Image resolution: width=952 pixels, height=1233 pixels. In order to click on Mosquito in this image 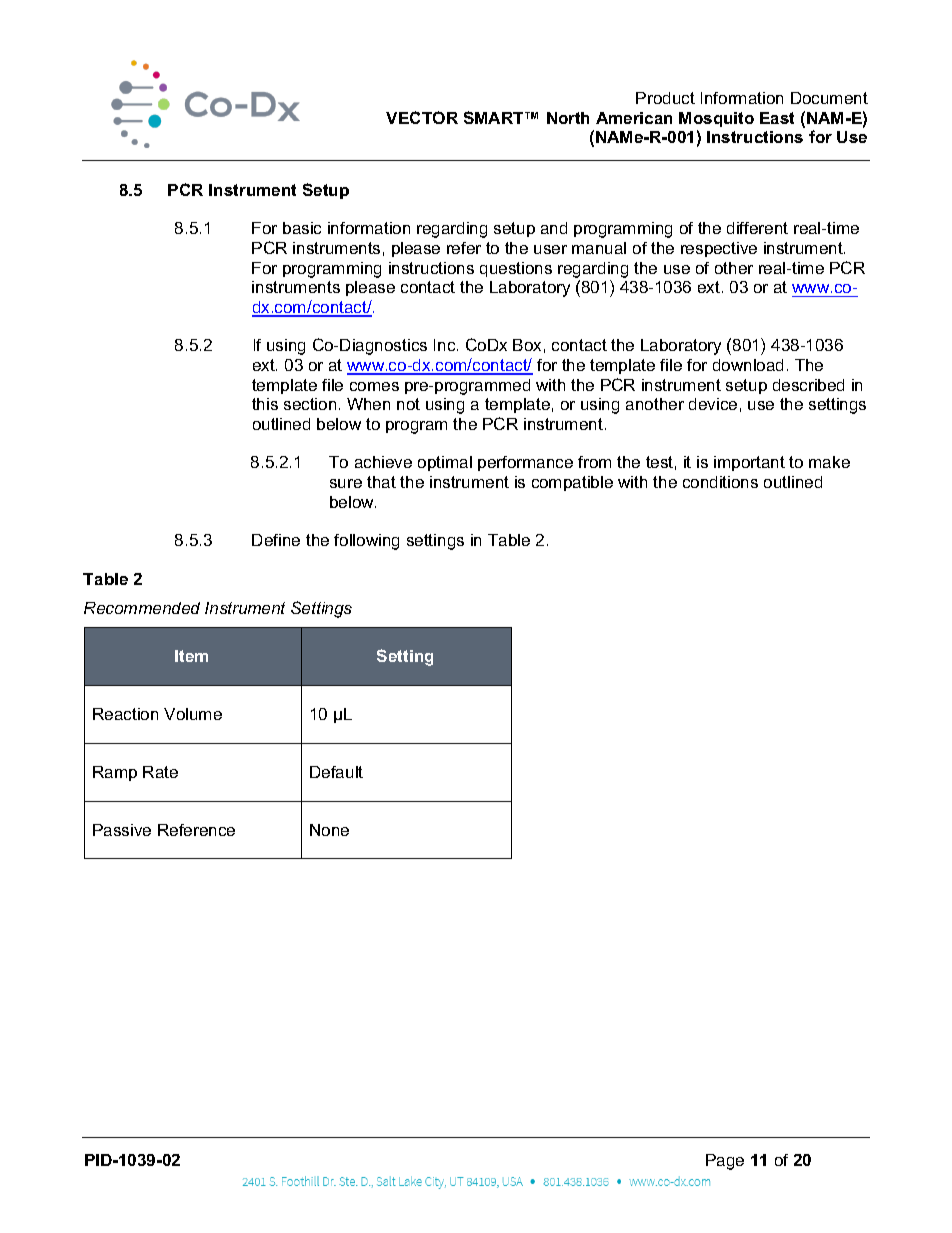, I will do `click(716, 119)`.
